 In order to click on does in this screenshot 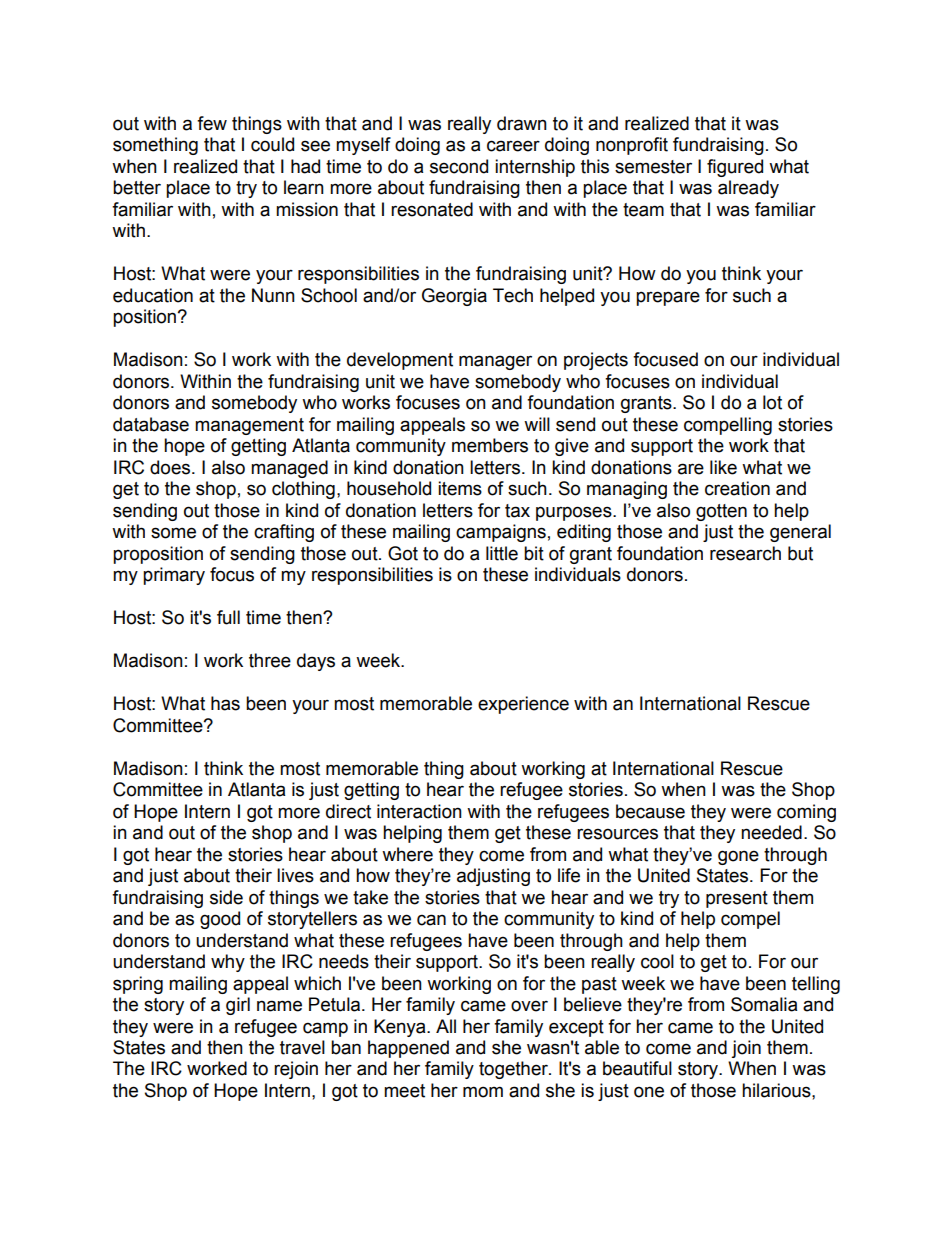, I will do `click(170, 467)`.
